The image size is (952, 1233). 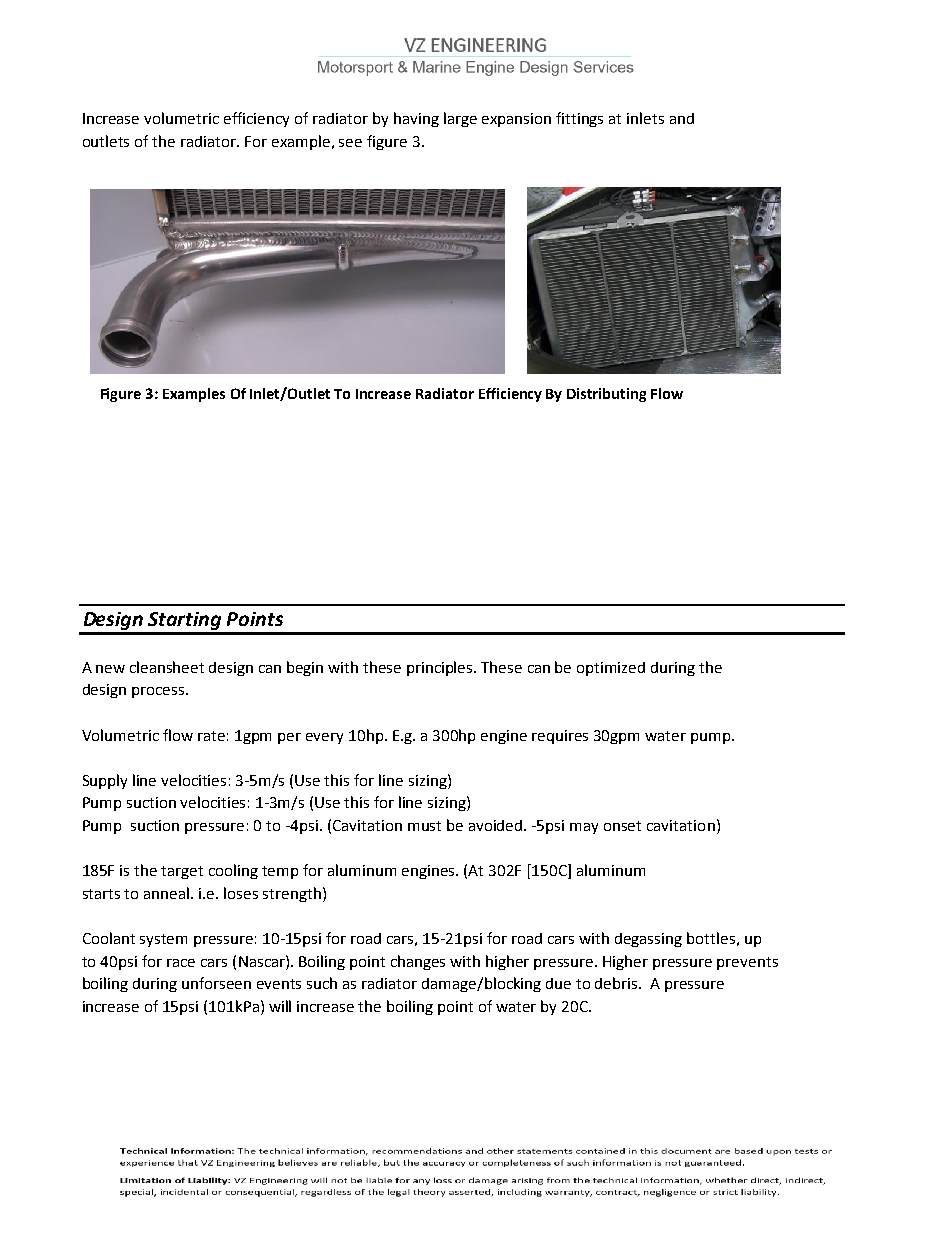 What do you see at coordinates (611, 669) in the document?
I see `optimized` at bounding box center [611, 669].
